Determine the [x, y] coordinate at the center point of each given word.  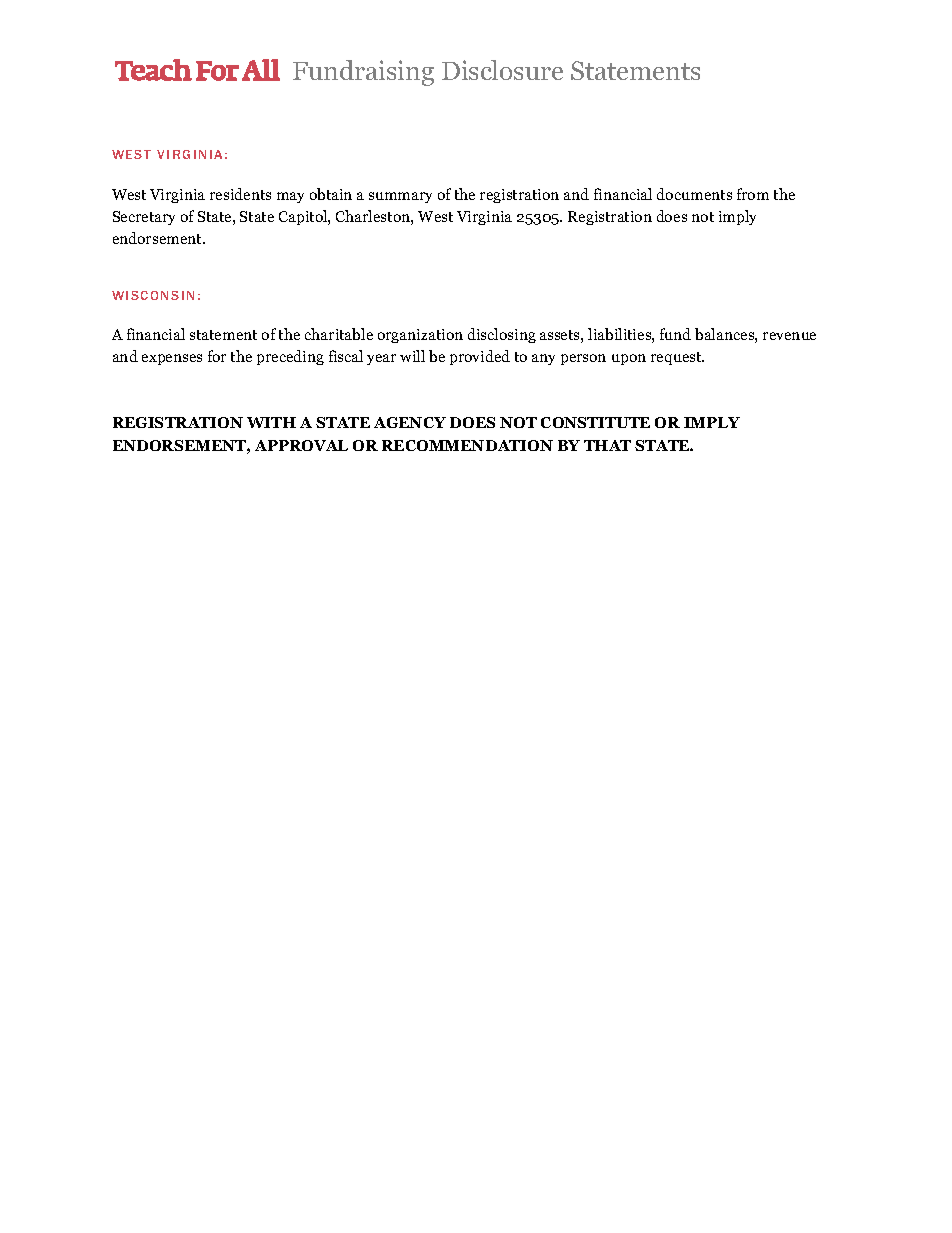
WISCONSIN [153, 295]
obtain [331, 194]
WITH [271, 422]
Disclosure [502, 70]
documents [694, 194]
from [753, 194]
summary [400, 197]
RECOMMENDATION [467, 445]
